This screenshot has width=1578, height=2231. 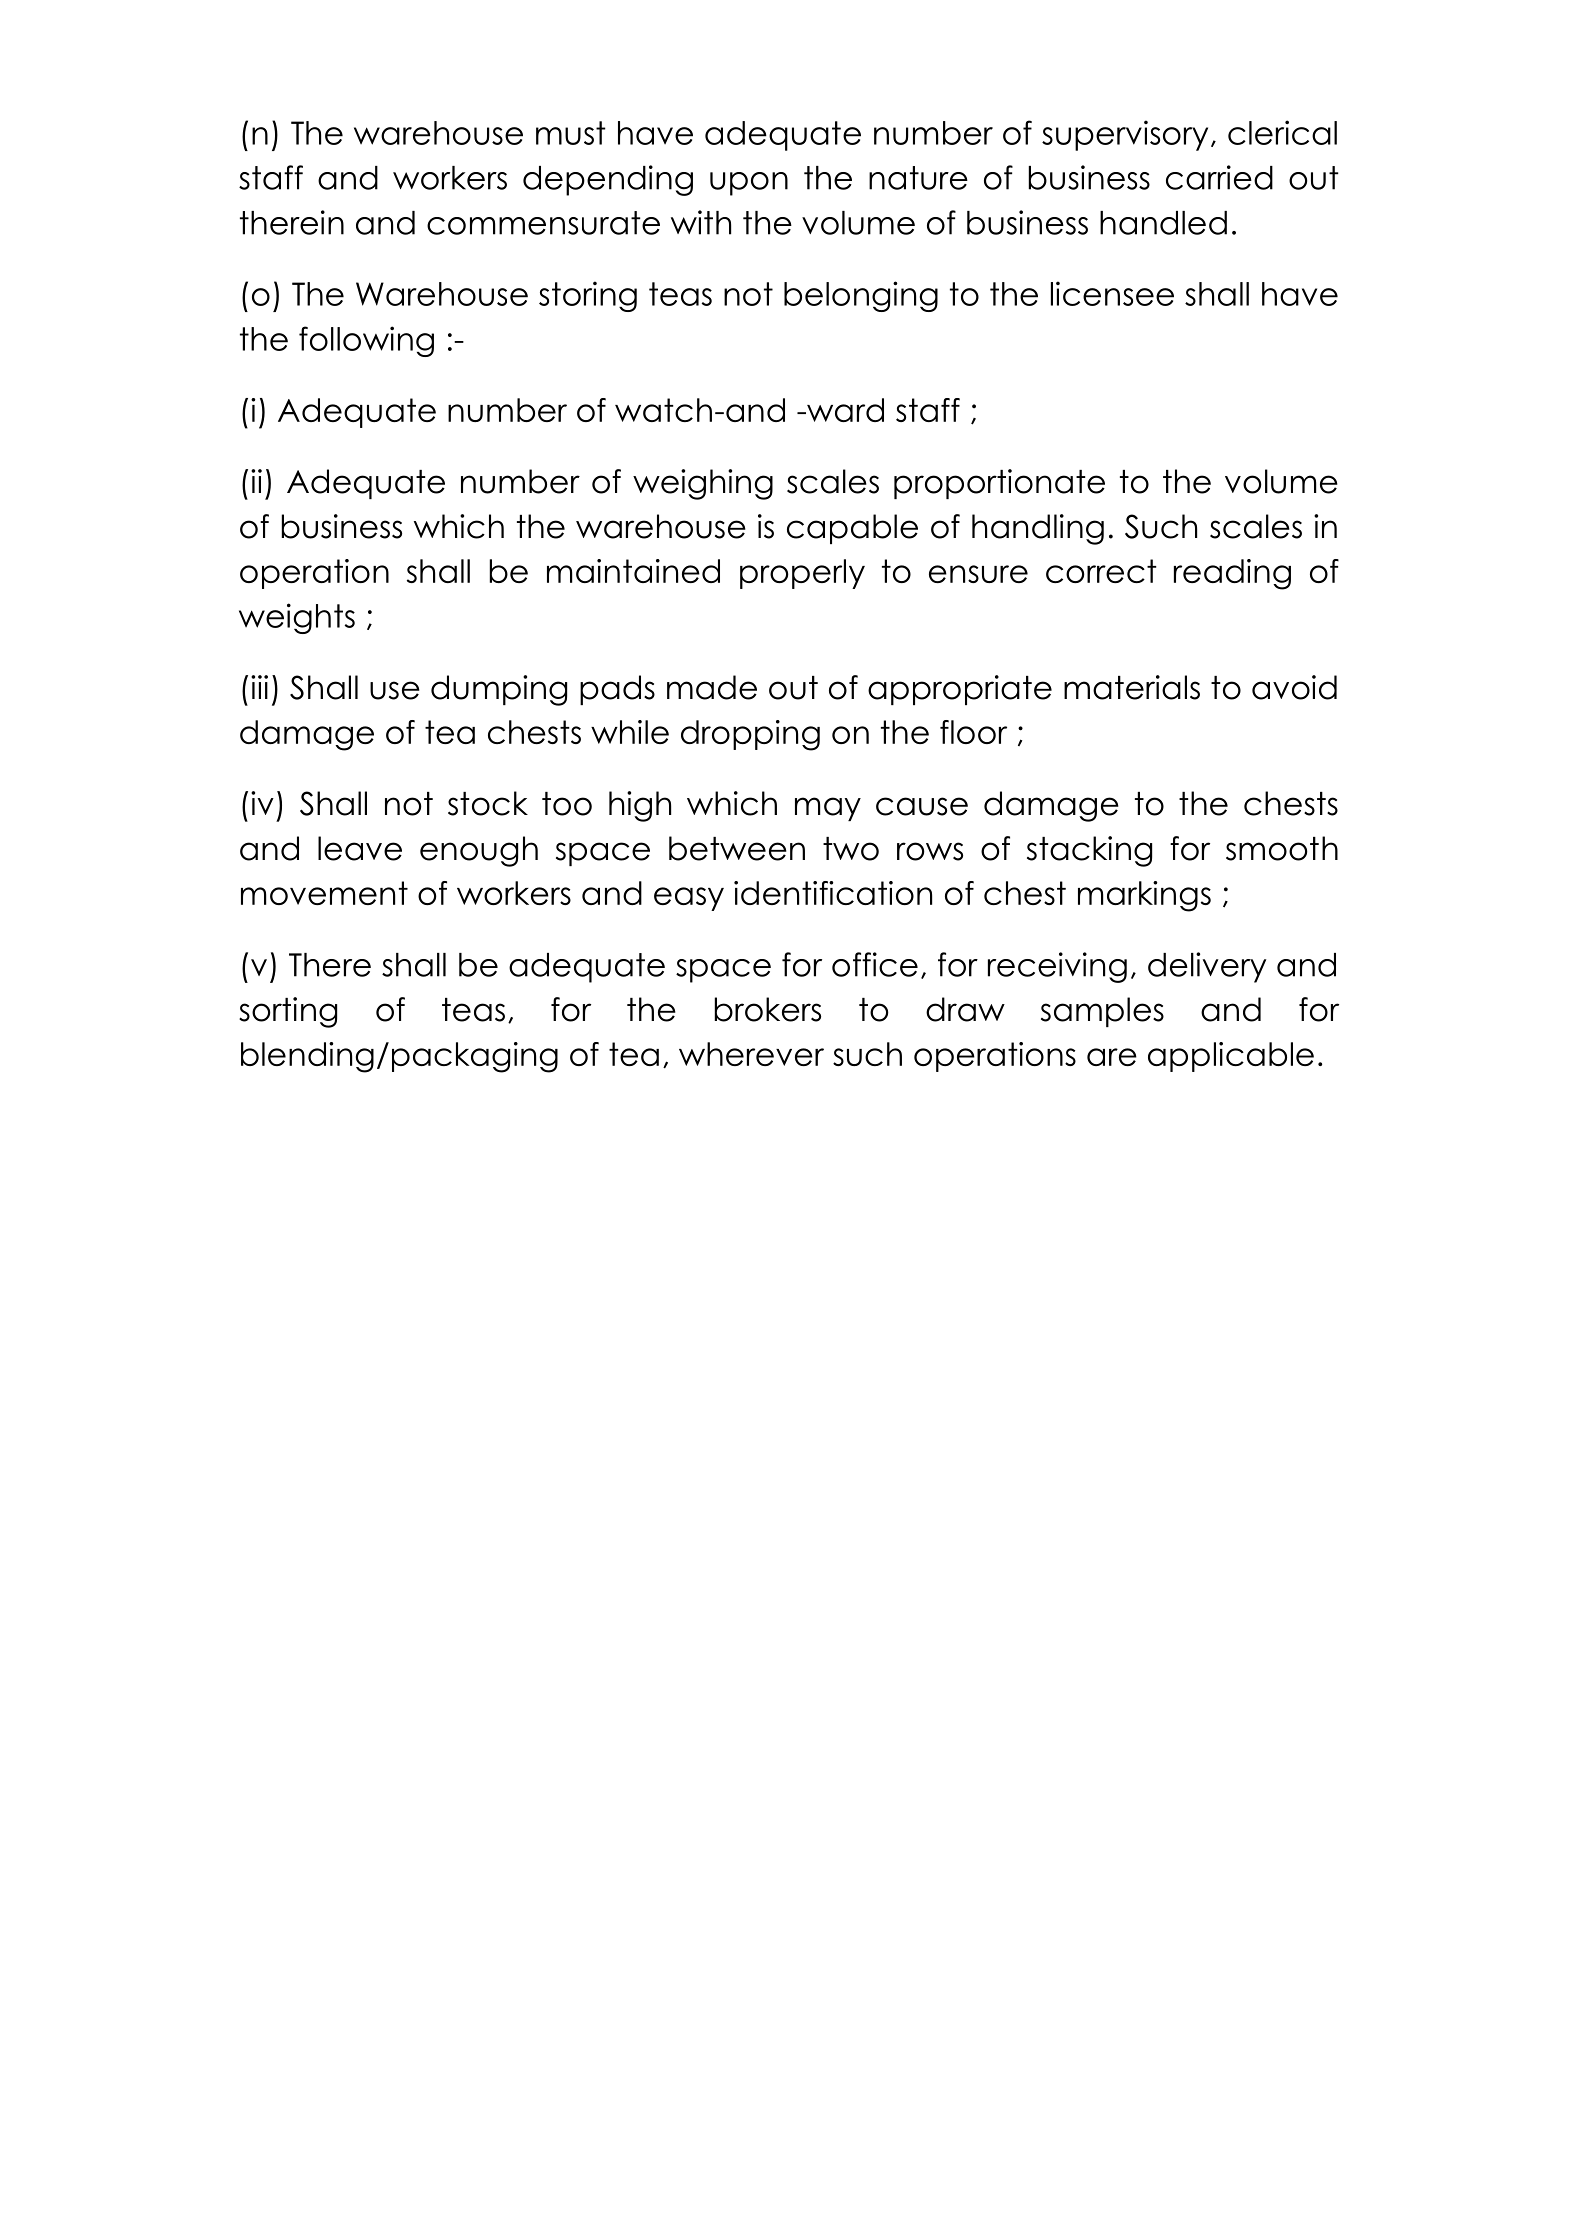 What do you see at coordinates (360, 848) in the screenshot?
I see `leave` at bounding box center [360, 848].
